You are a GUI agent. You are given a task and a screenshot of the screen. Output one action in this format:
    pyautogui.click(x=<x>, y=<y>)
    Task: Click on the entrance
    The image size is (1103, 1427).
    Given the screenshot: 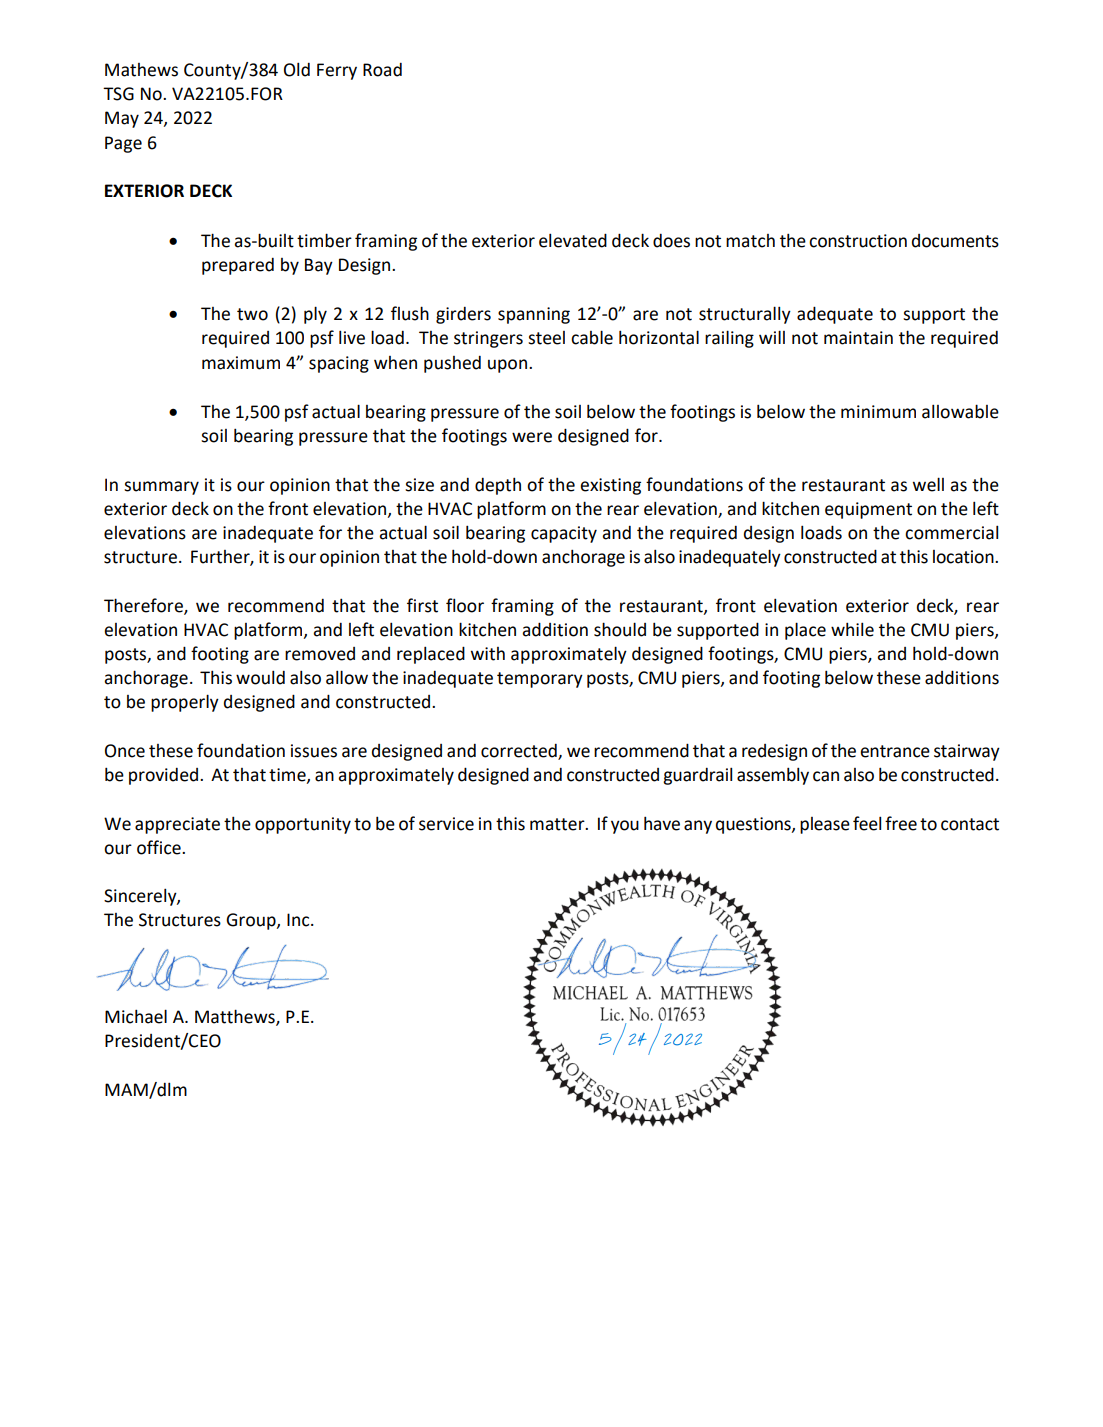 What is the action you would take?
    pyautogui.click(x=895, y=751)
